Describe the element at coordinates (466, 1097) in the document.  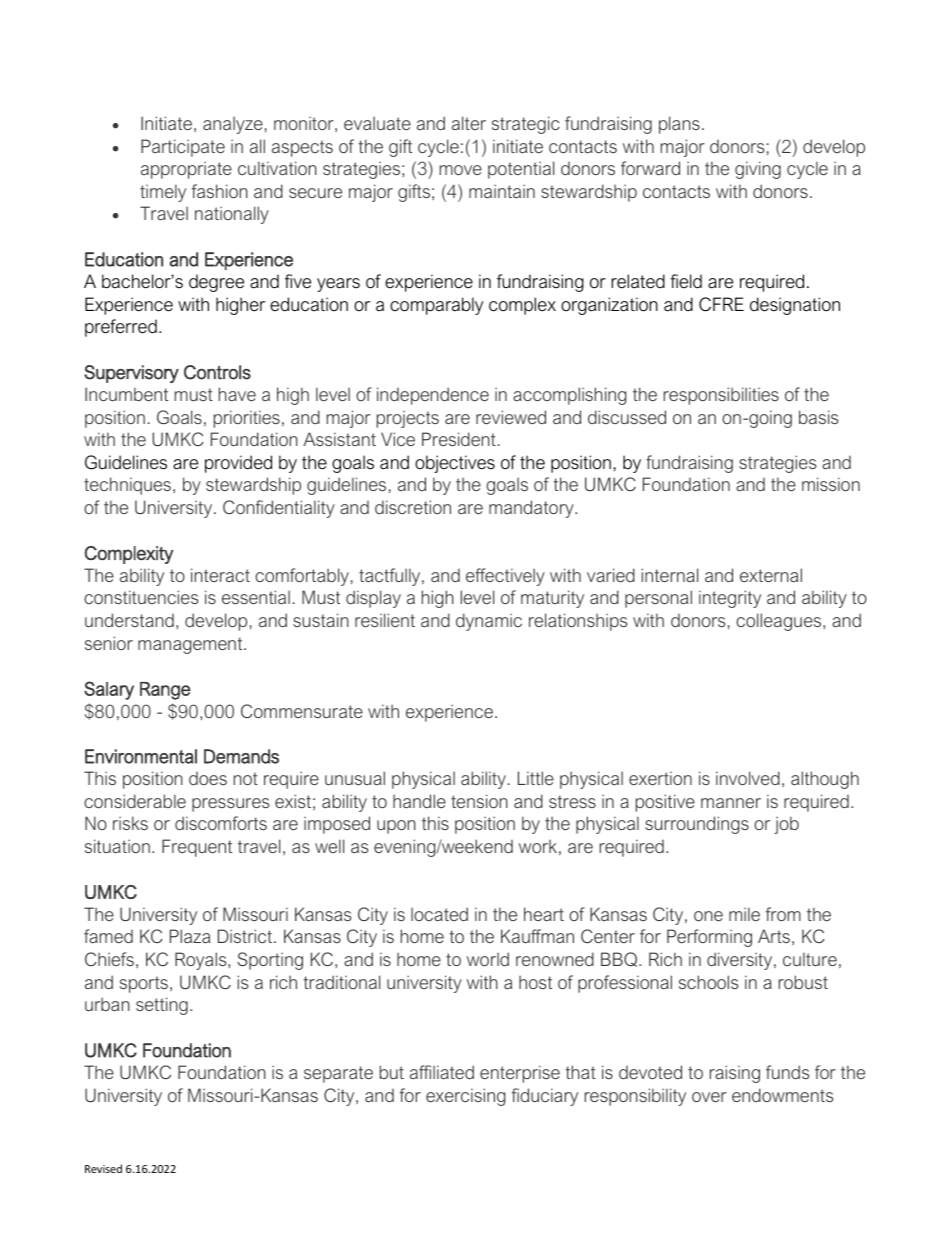
I see `exercising` at that location.
